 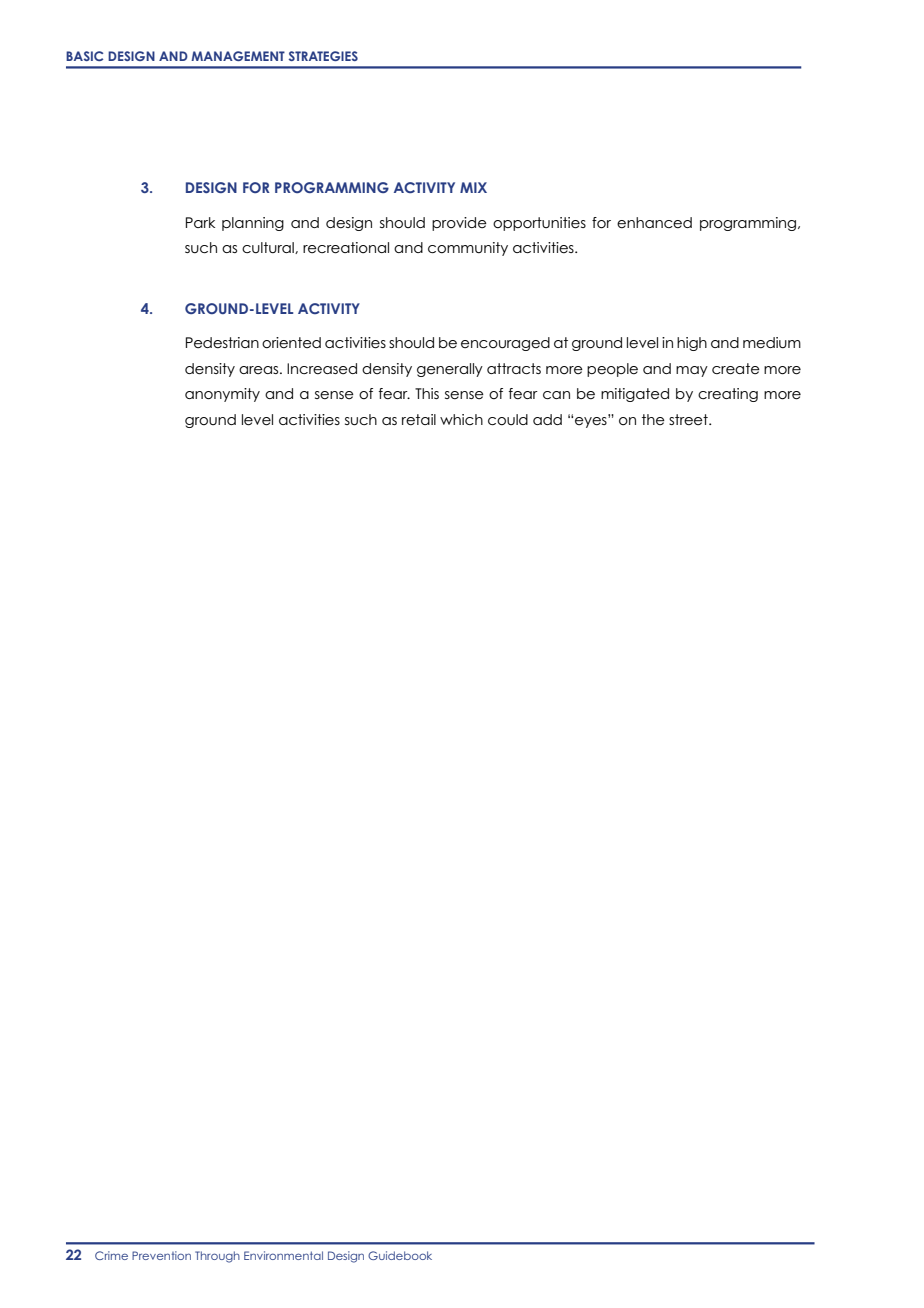 What do you see at coordinates (692, 344) in the page?
I see `high` at bounding box center [692, 344].
